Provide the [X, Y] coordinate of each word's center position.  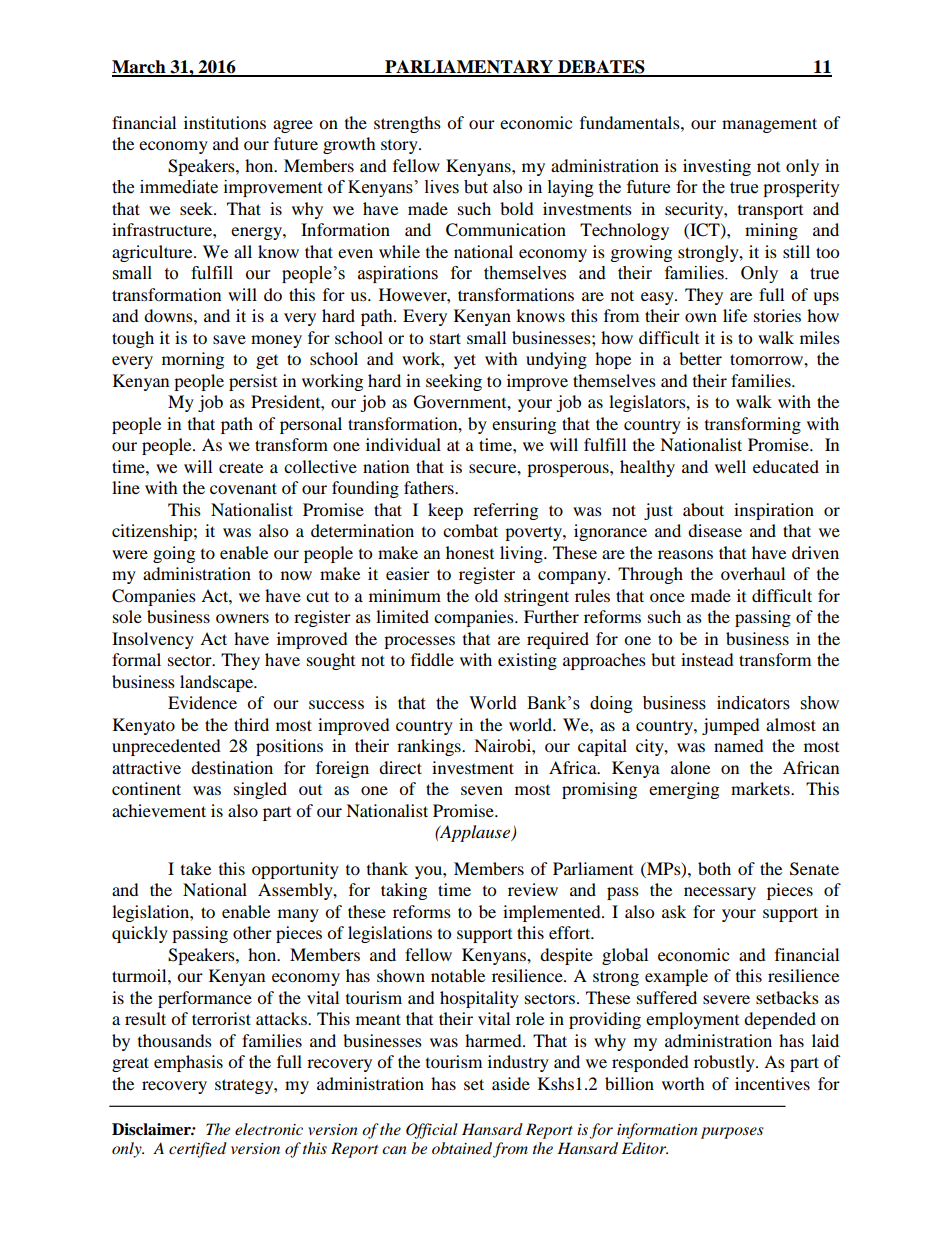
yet [465, 361]
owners [242, 618]
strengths [407, 124]
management [769, 125]
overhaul [753, 573]
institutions [225, 122]
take [196, 868]
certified [198, 1150]
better [700, 358]
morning [193, 360]
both [714, 868]
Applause [475, 833]
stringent [536, 597]
